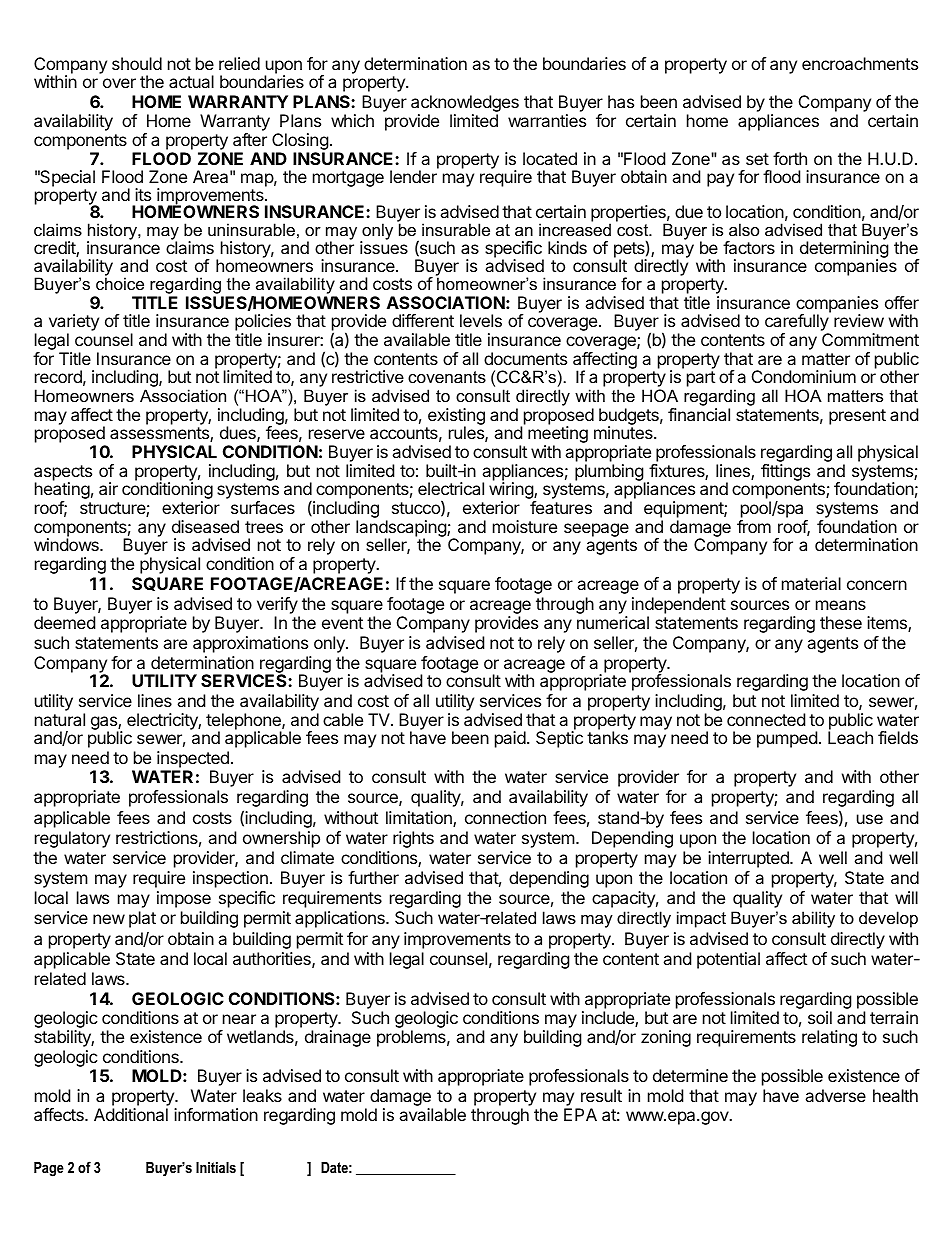 Image resolution: width=952 pixels, height=1233 pixels. What do you see at coordinates (860, 63) in the document?
I see `encroachments` at bounding box center [860, 63].
